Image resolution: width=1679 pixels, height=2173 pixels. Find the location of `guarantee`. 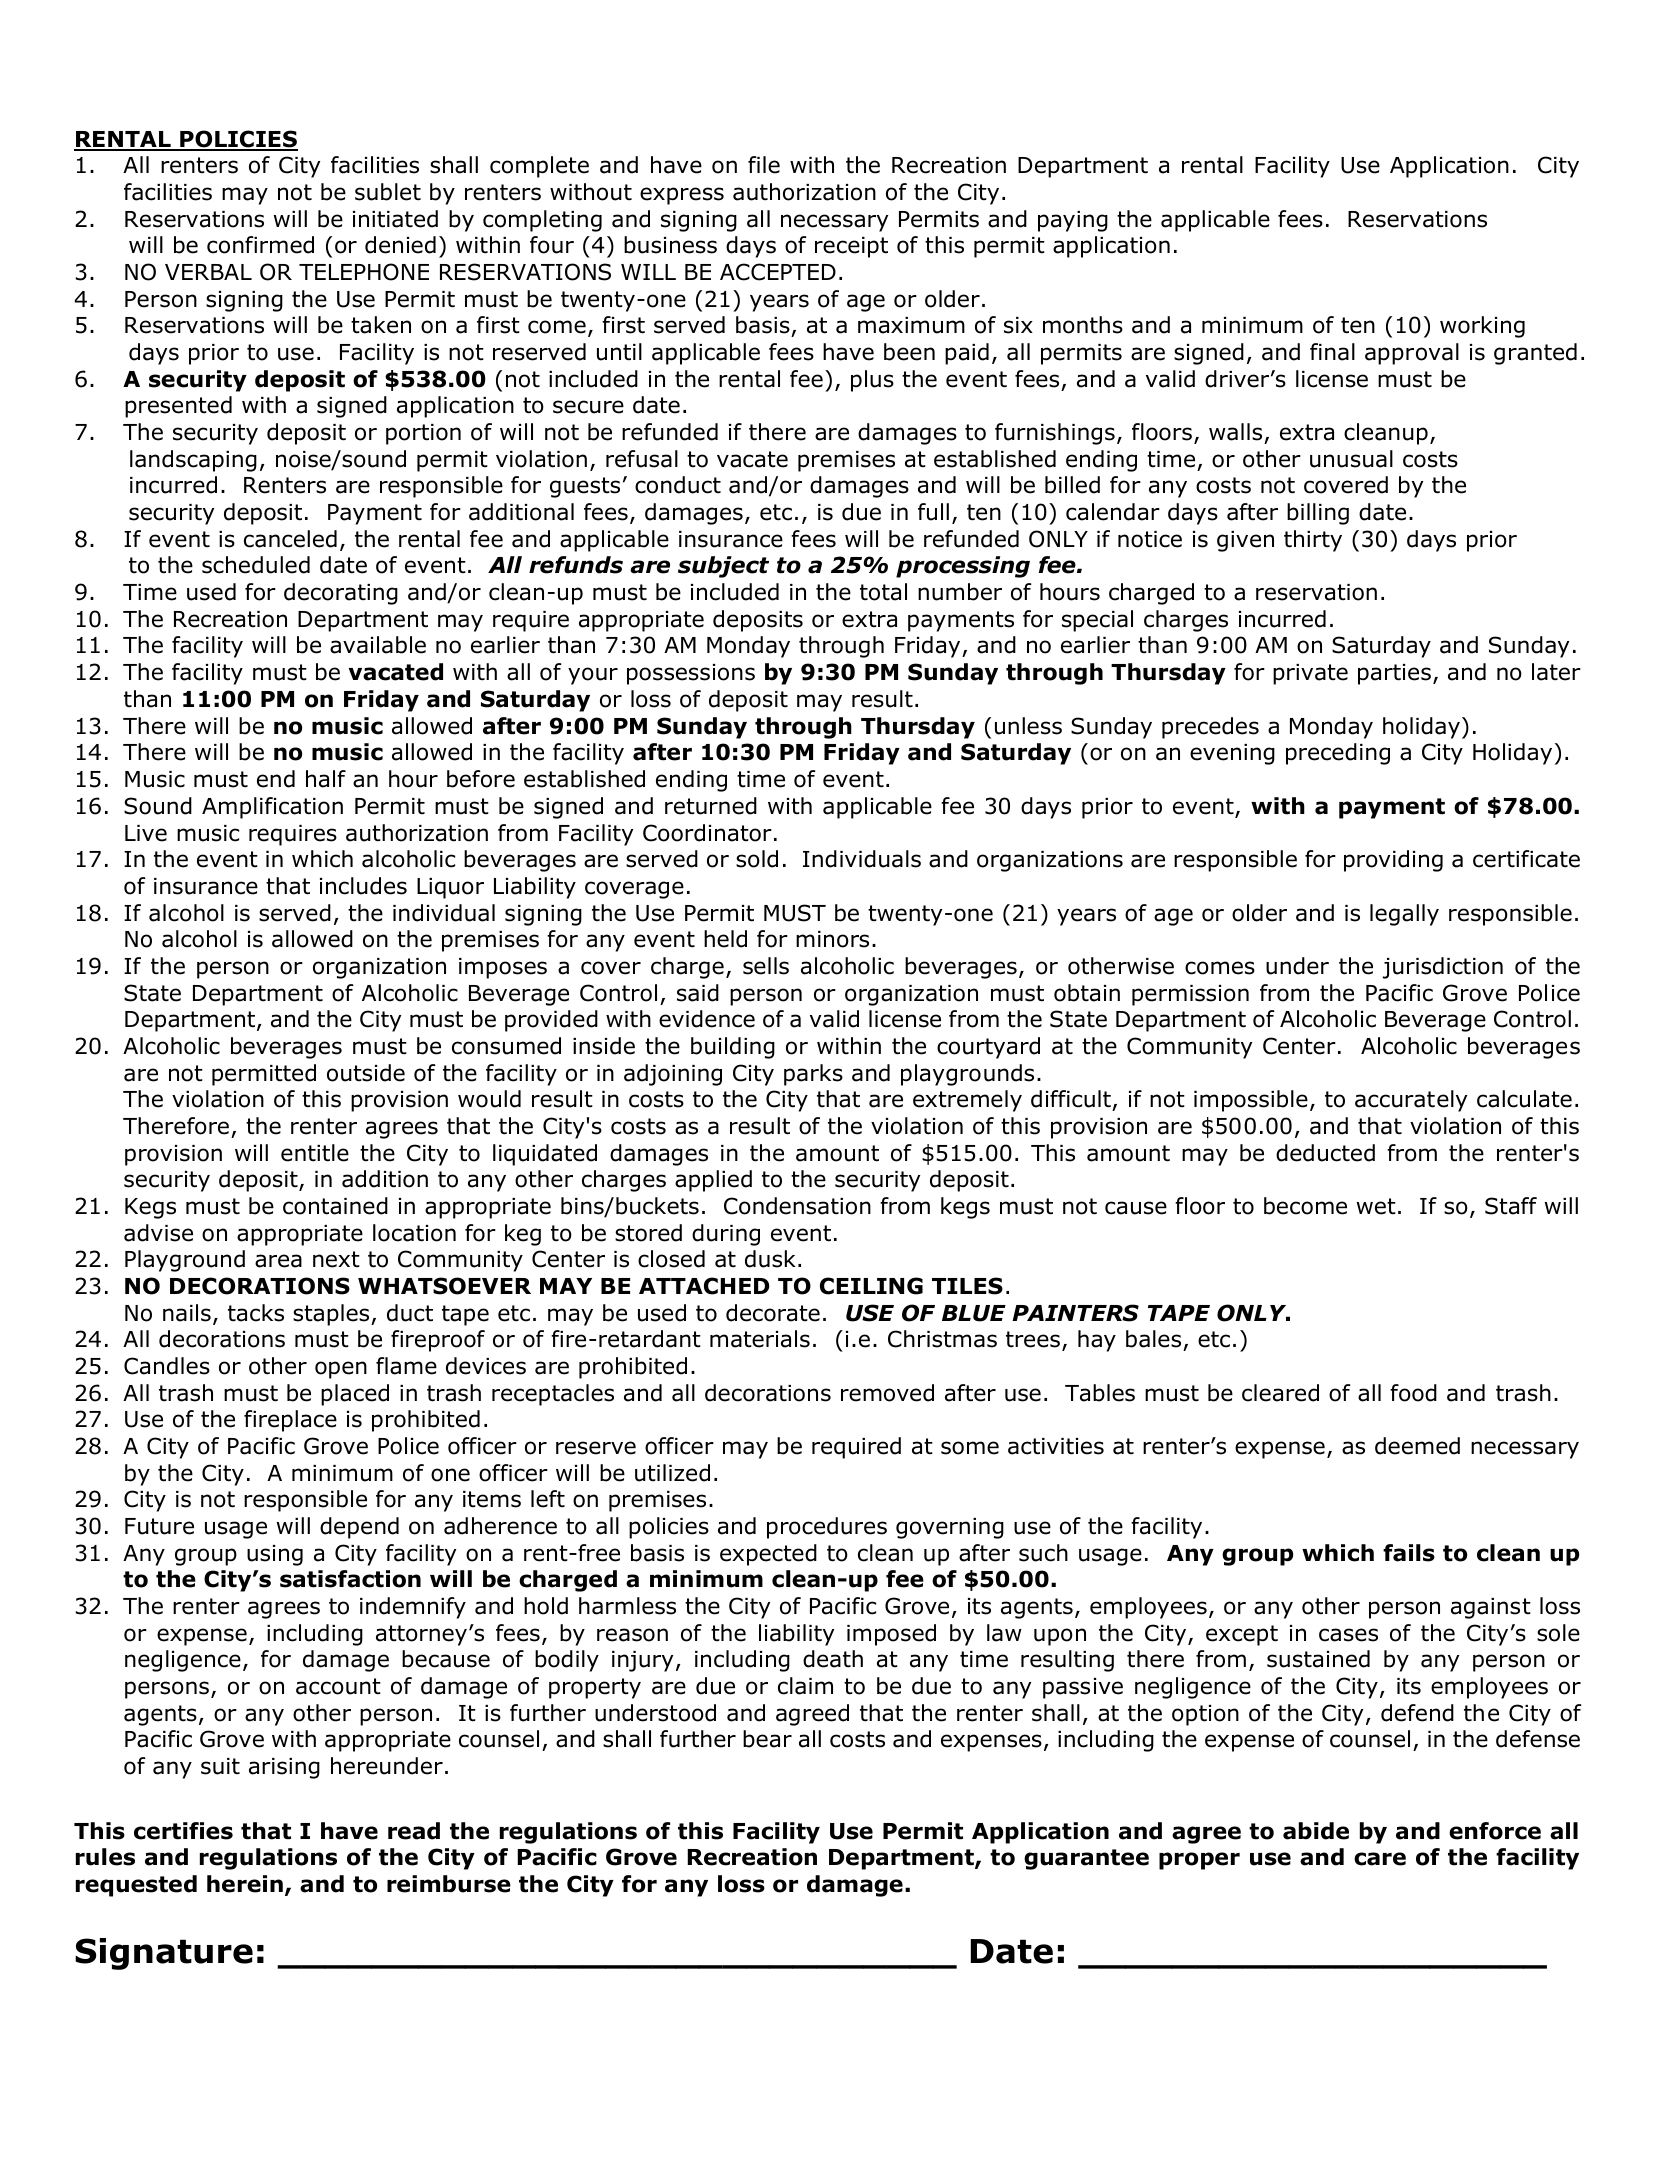

guarantee is located at coordinates (1086, 1859).
